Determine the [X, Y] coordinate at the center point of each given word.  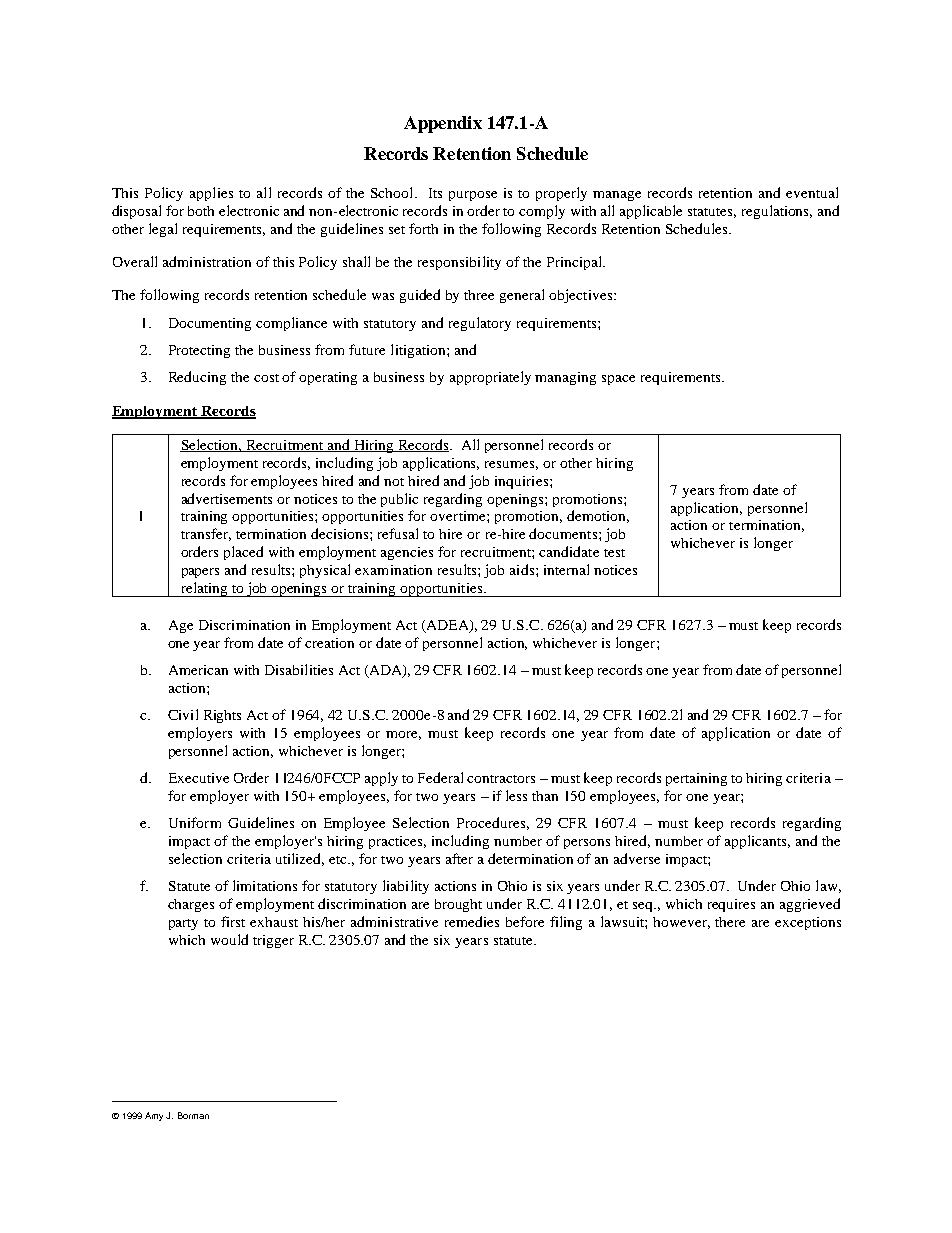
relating [204, 589]
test [614, 553]
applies [211, 194]
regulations [777, 212]
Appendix [443, 124]
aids [523, 569]
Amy [154, 1116]
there [730, 922]
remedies [472, 921]
